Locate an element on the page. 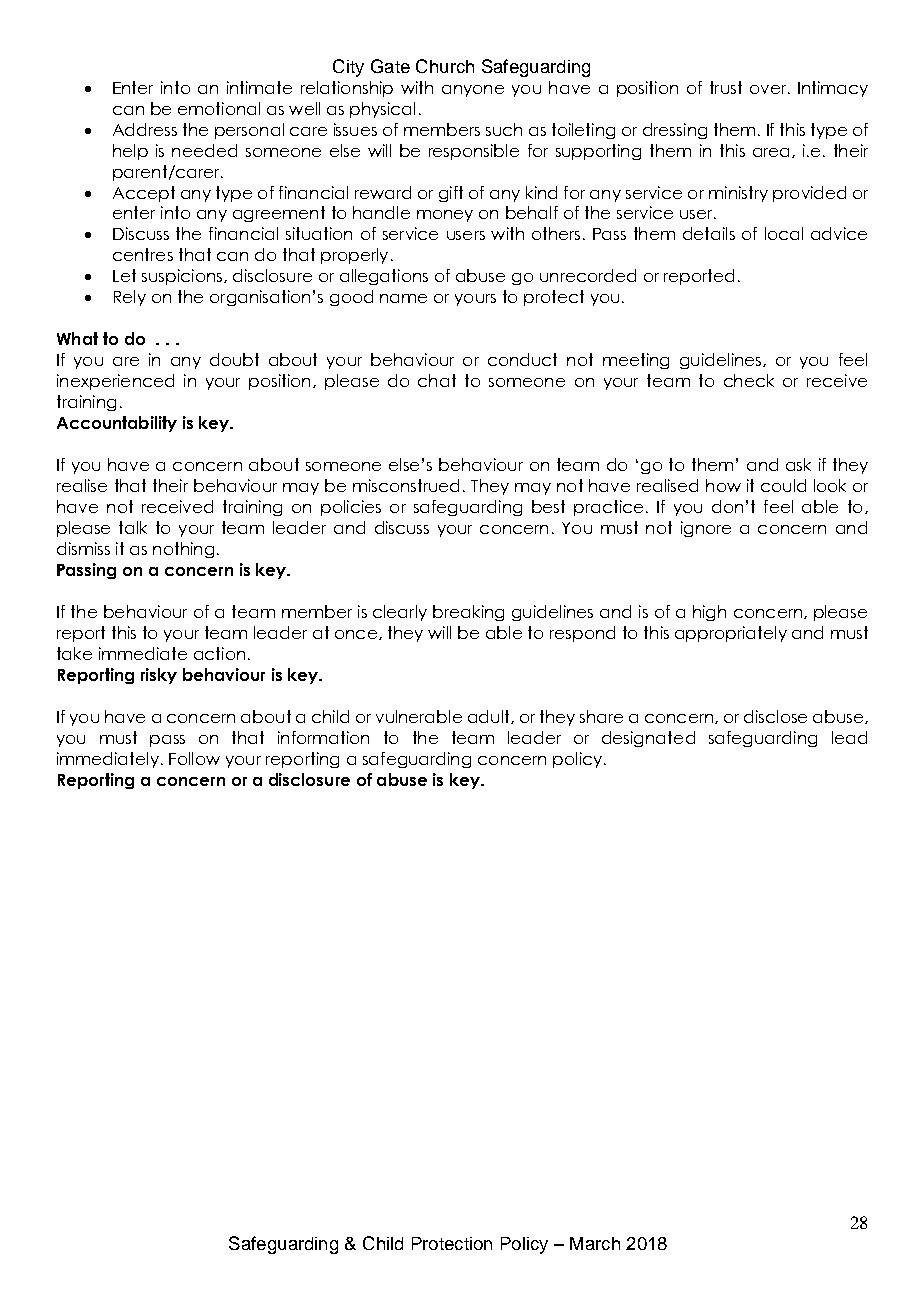 Image resolution: width=924 pixels, height=1309 pixels. March is located at coordinates (595, 1243).
